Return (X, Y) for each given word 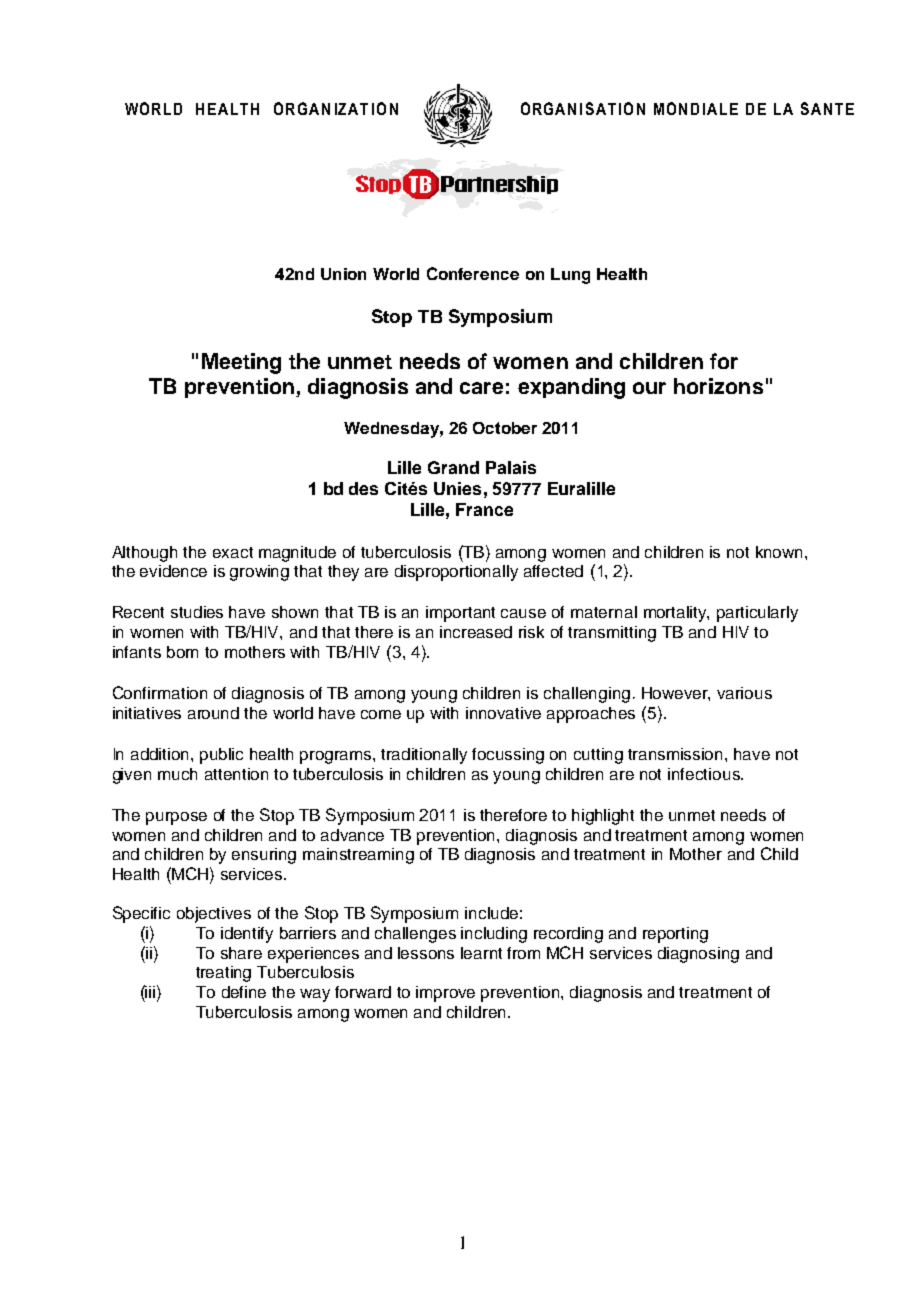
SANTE (827, 108)
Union (343, 274)
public (221, 756)
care (481, 388)
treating (223, 974)
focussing (508, 756)
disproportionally (456, 573)
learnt (481, 953)
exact (233, 552)
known (781, 552)
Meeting (241, 363)
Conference (473, 273)
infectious (705, 774)
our (649, 388)
